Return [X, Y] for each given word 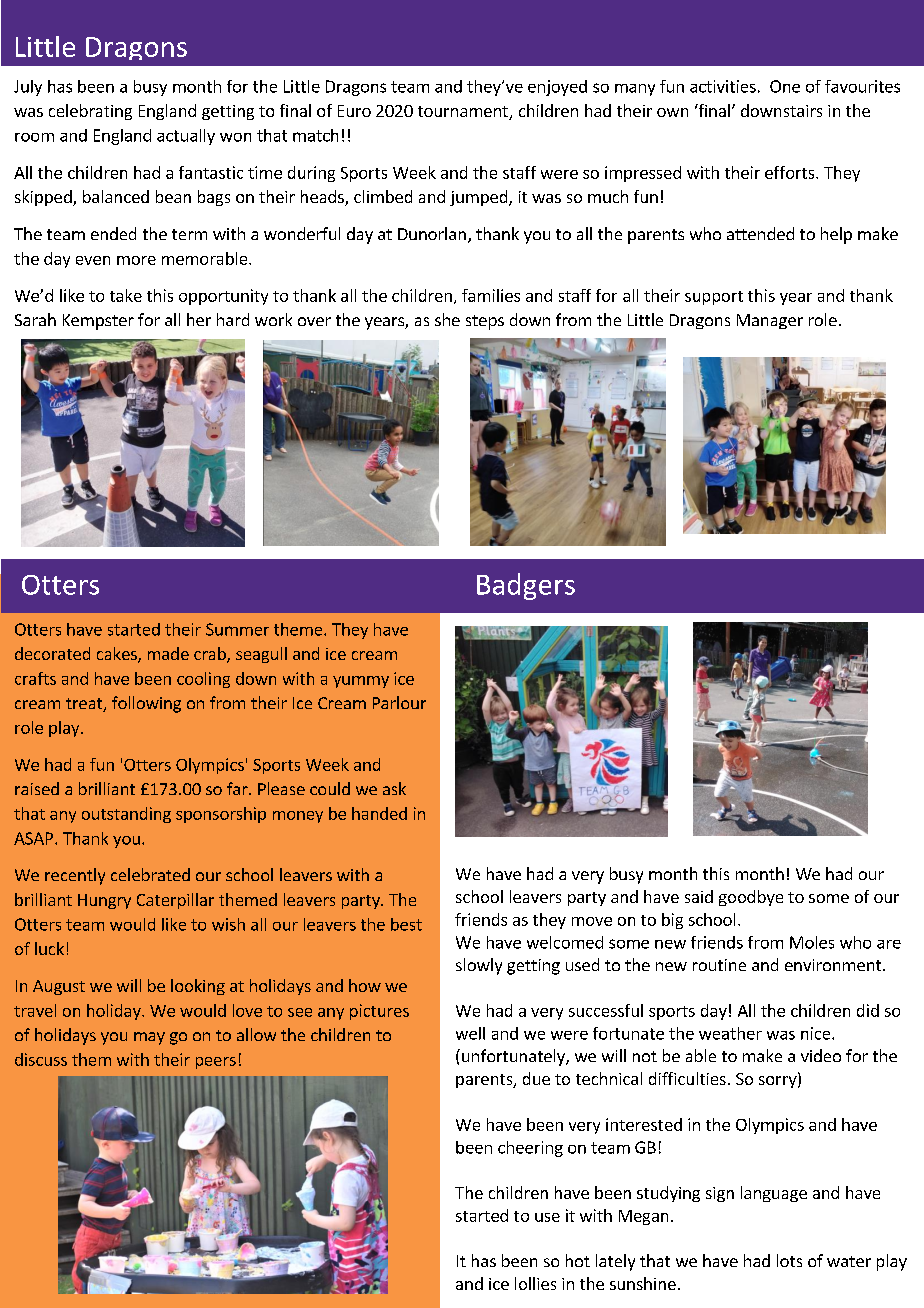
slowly [479, 966]
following [146, 704]
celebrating [90, 112]
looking [198, 987]
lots [789, 1260]
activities [723, 86]
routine [719, 965]
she [447, 319]
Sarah [35, 319]
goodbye [751, 898]
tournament [464, 113]
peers [216, 1063]
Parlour [399, 702]
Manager [770, 321]
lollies [535, 1283]
